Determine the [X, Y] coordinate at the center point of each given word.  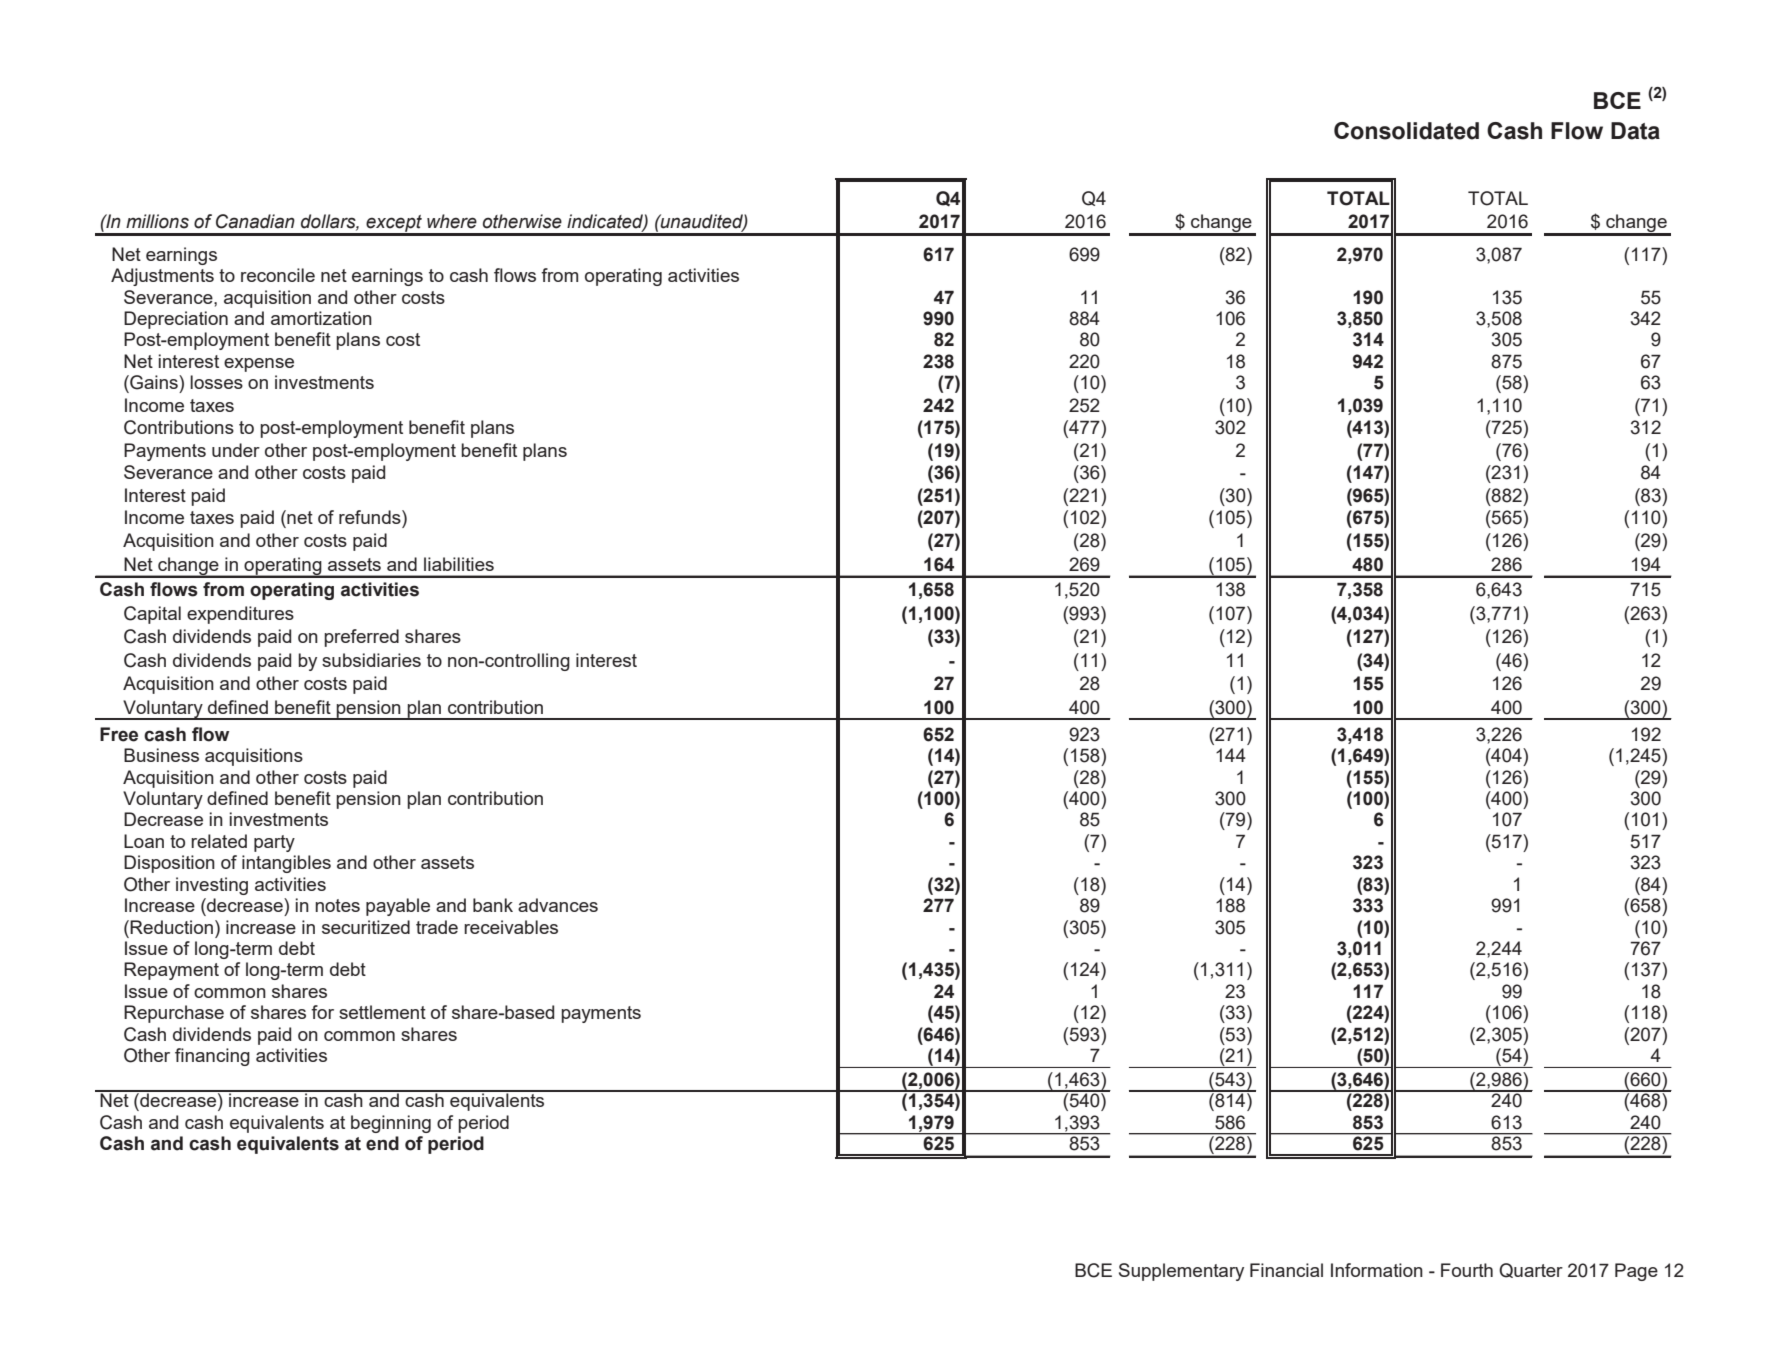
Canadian [255, 221]
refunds [371, 517]
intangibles [286, 864]
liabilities [459, 564]
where [452, 221]
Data [1635, 131]
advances [558, 905]
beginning [391, 1124]
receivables [511, 927]
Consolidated [1406, 131]
